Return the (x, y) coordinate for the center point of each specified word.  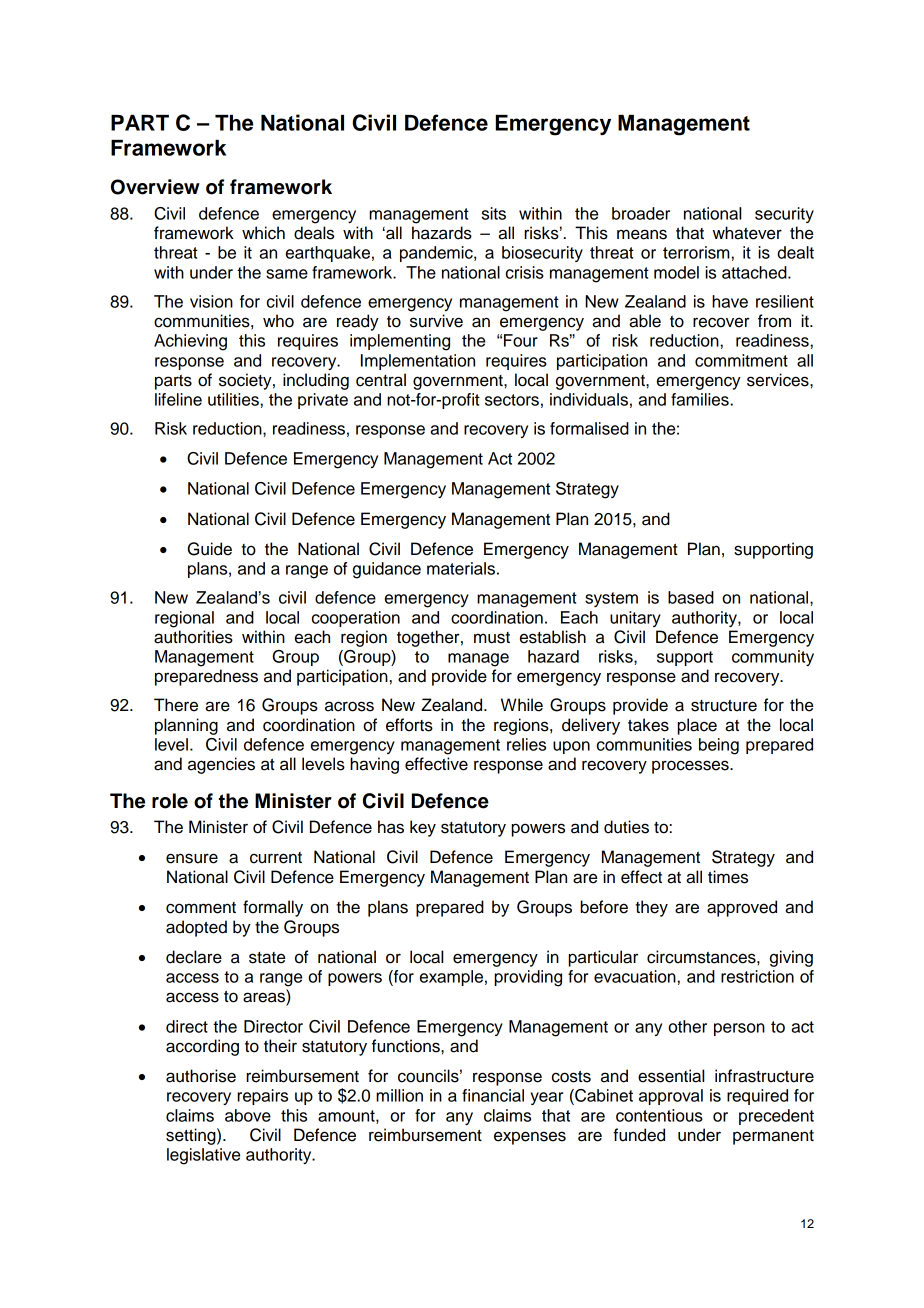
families (700, 399)
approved (742, 908)
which (263, 233)
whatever (747, 233)
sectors (512, 400)
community (773, 658)
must (492, 638)
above (248, 1115)
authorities (193, 637)
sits (494, 213)
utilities (233, 399)
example (451, 978)
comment (201, 908)
